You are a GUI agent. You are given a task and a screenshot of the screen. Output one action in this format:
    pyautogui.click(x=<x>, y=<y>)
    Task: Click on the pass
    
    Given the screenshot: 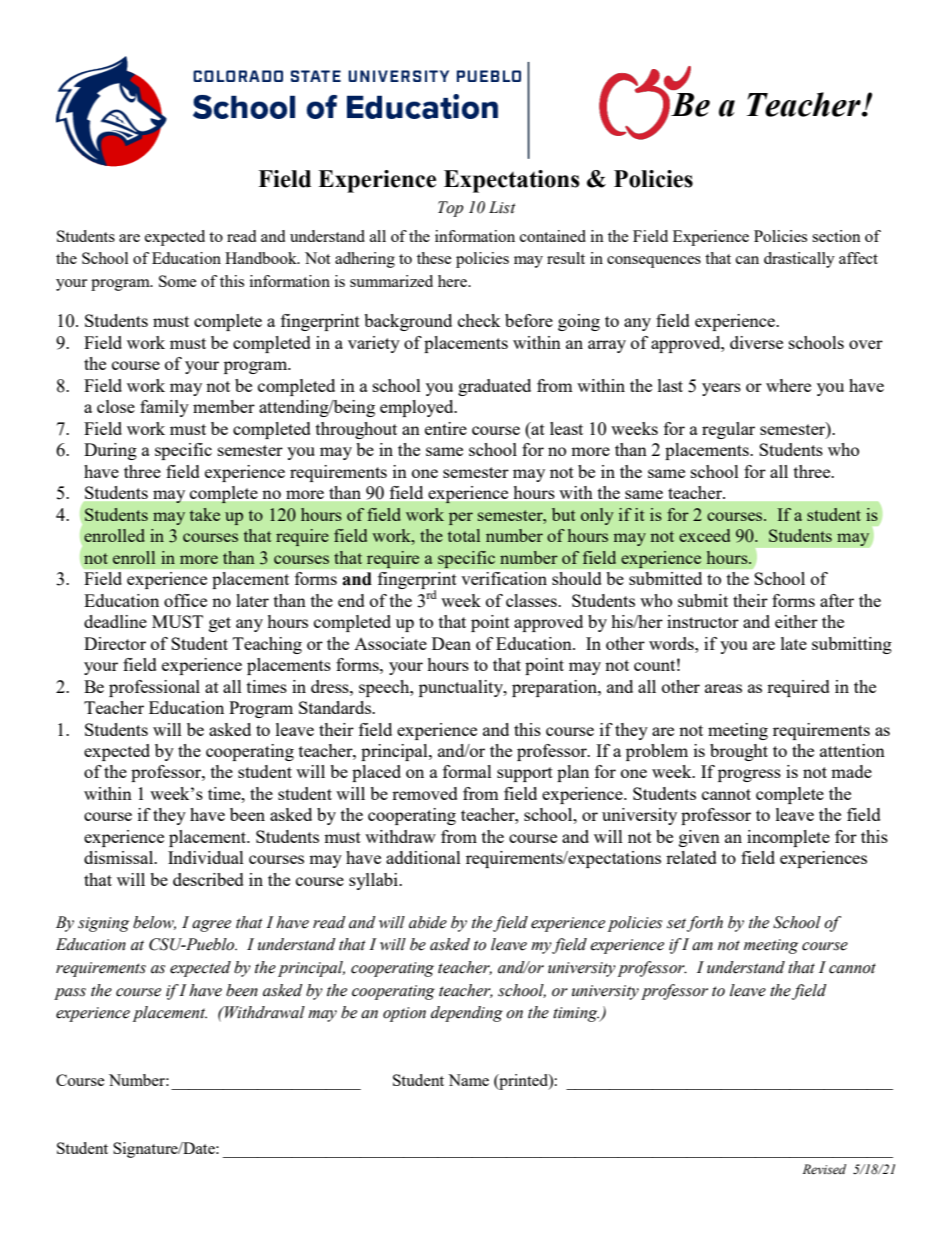 What is the action you would take?
    pyautogui.click(x=70, y=994)
